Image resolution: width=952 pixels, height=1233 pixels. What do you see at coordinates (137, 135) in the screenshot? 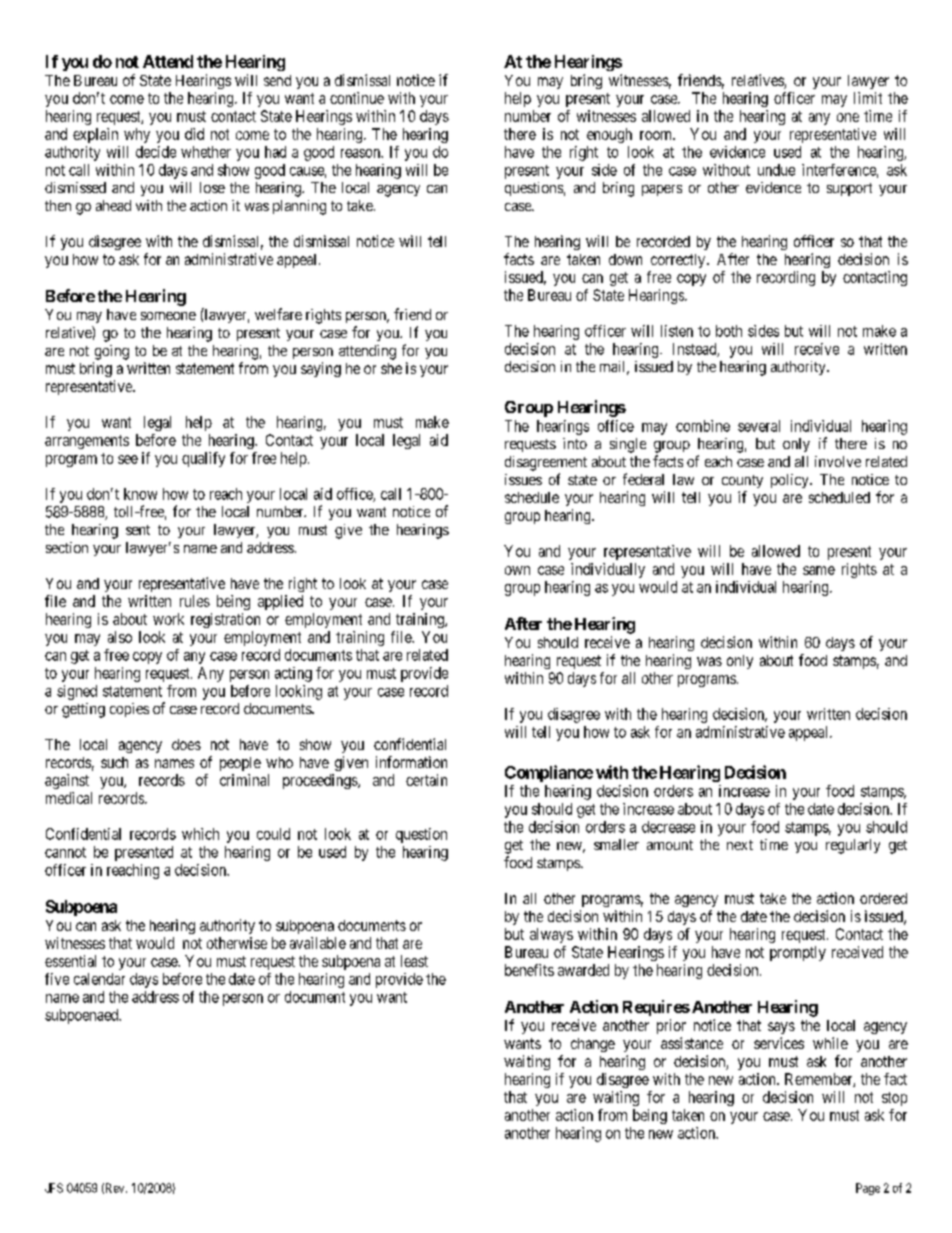
I see `why` at bounding box center [137, 135].
